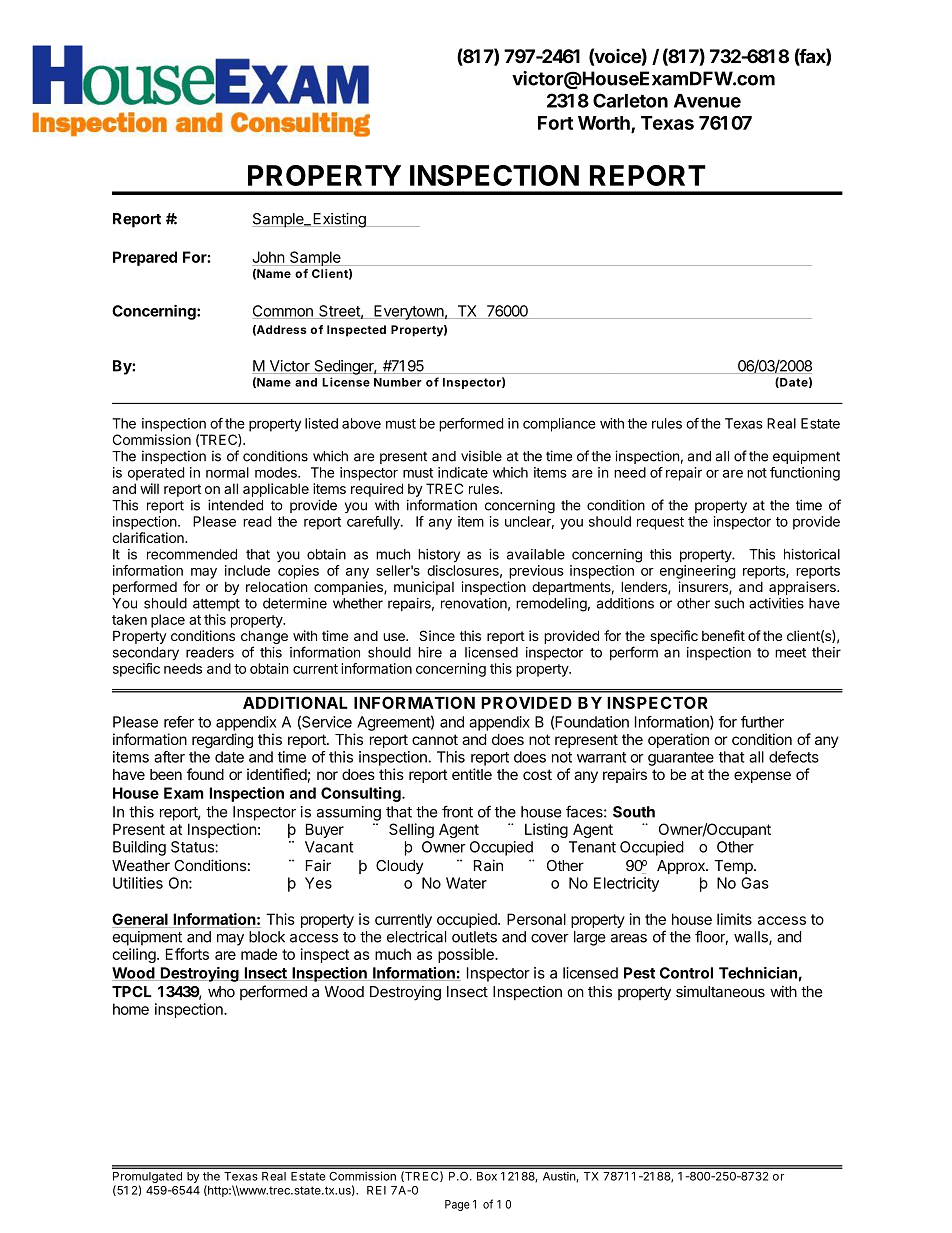 The image size is (952, 1233). Describe the element at coordinates (457, 811) in the screenshot. I see `front` at that location.
